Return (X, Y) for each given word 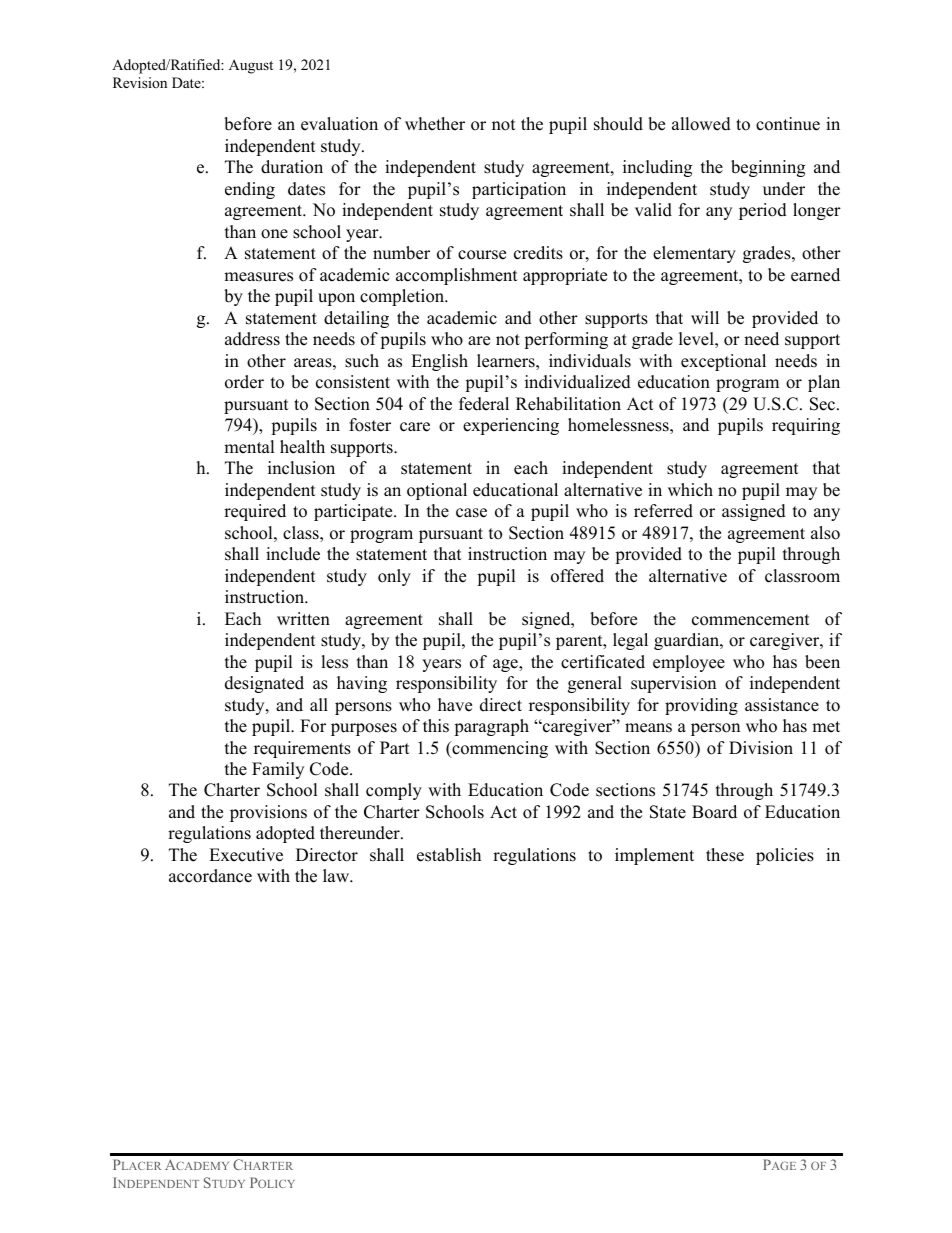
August (251, 66)
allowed (701, 124)
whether (435, 124)
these (725, 855)
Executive (246, 855)
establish (449, 855)
